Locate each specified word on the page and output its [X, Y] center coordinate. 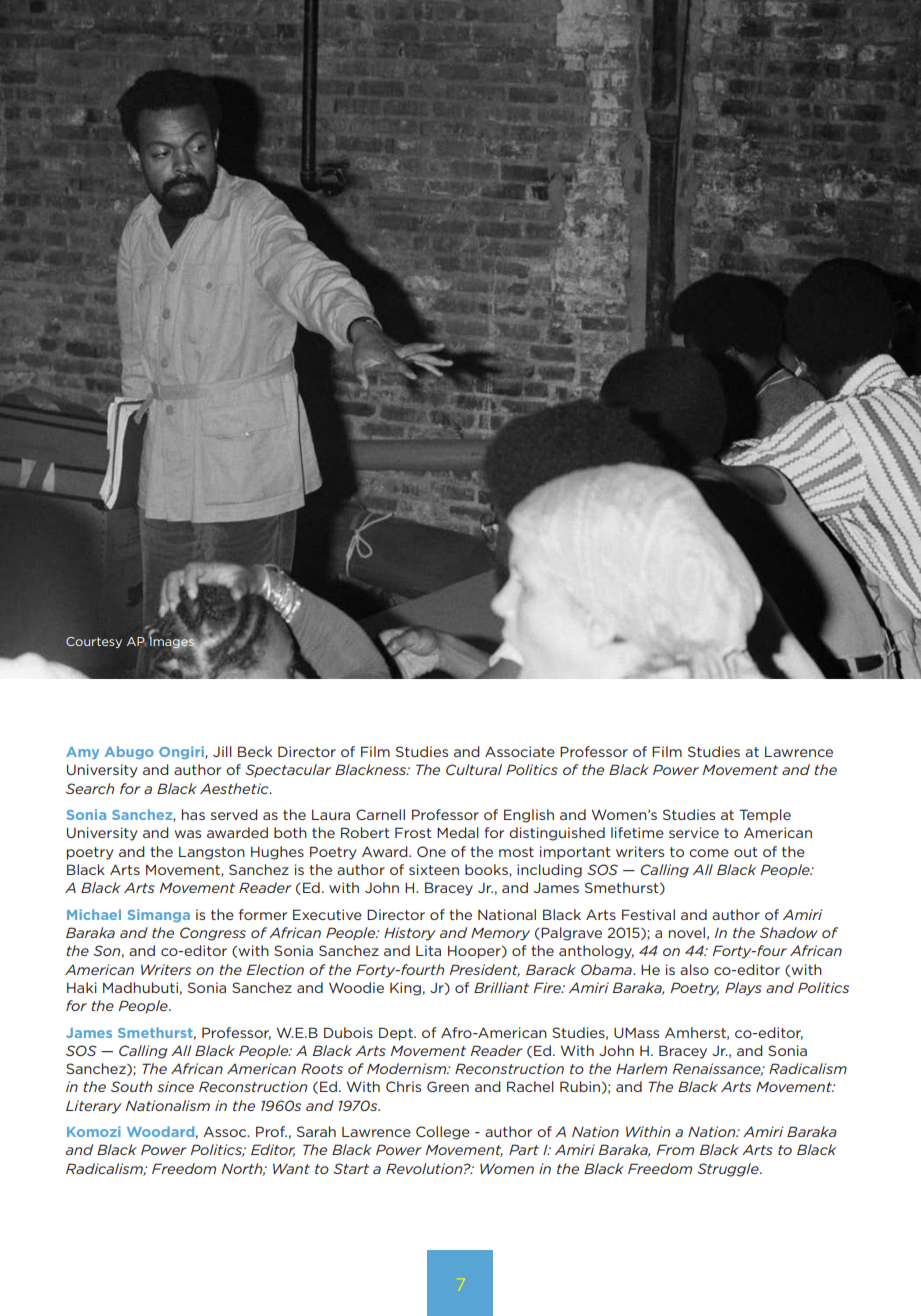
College [443, 1133]
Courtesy [94, 642]
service [694, 832]
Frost [413, 832]
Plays [743, 989]
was [188, 834]
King [405, 989]
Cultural [474, 769]
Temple [765, 816]
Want [291, 1168]
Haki [82, 987]
